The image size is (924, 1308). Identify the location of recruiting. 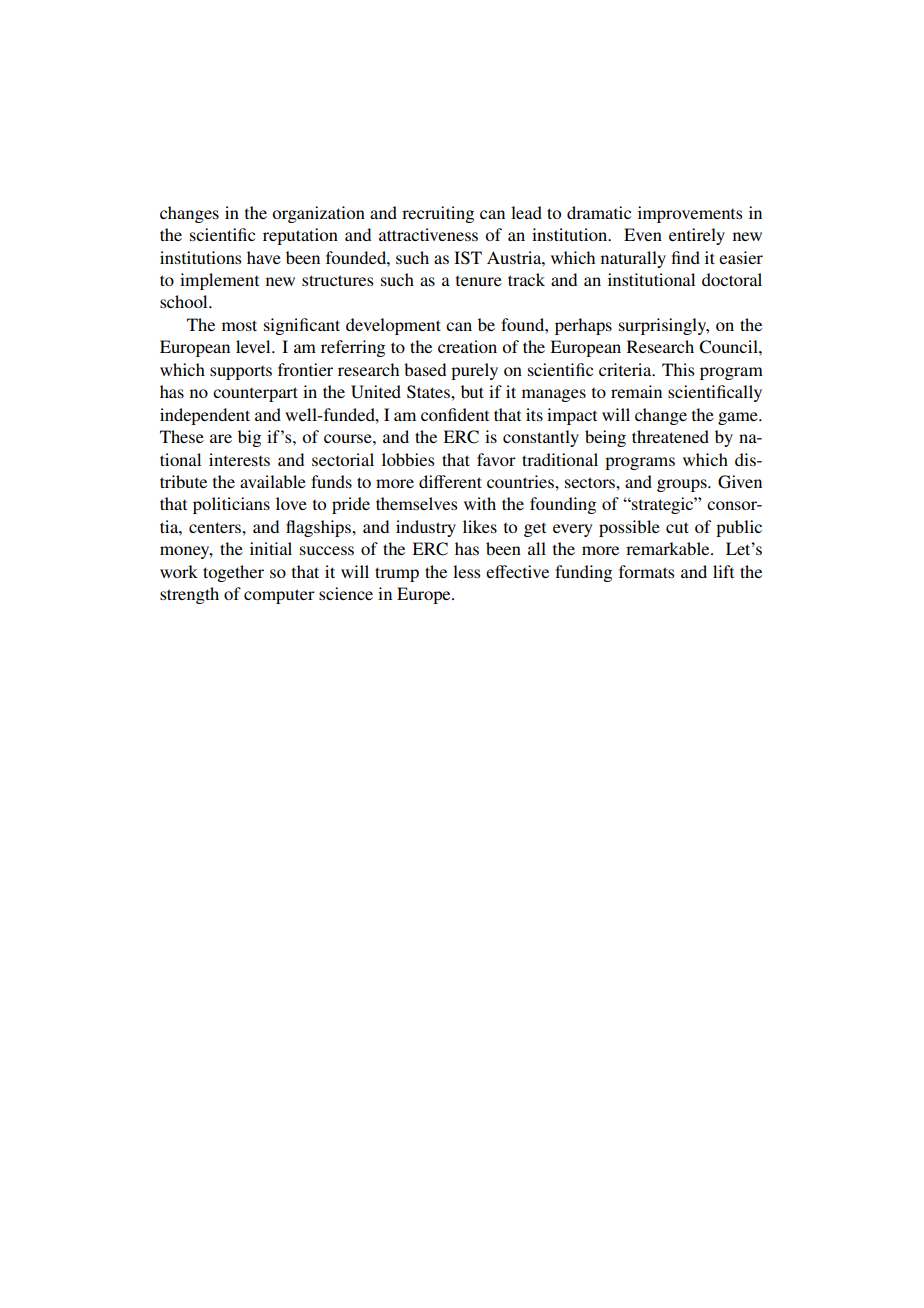
(438, 214).
